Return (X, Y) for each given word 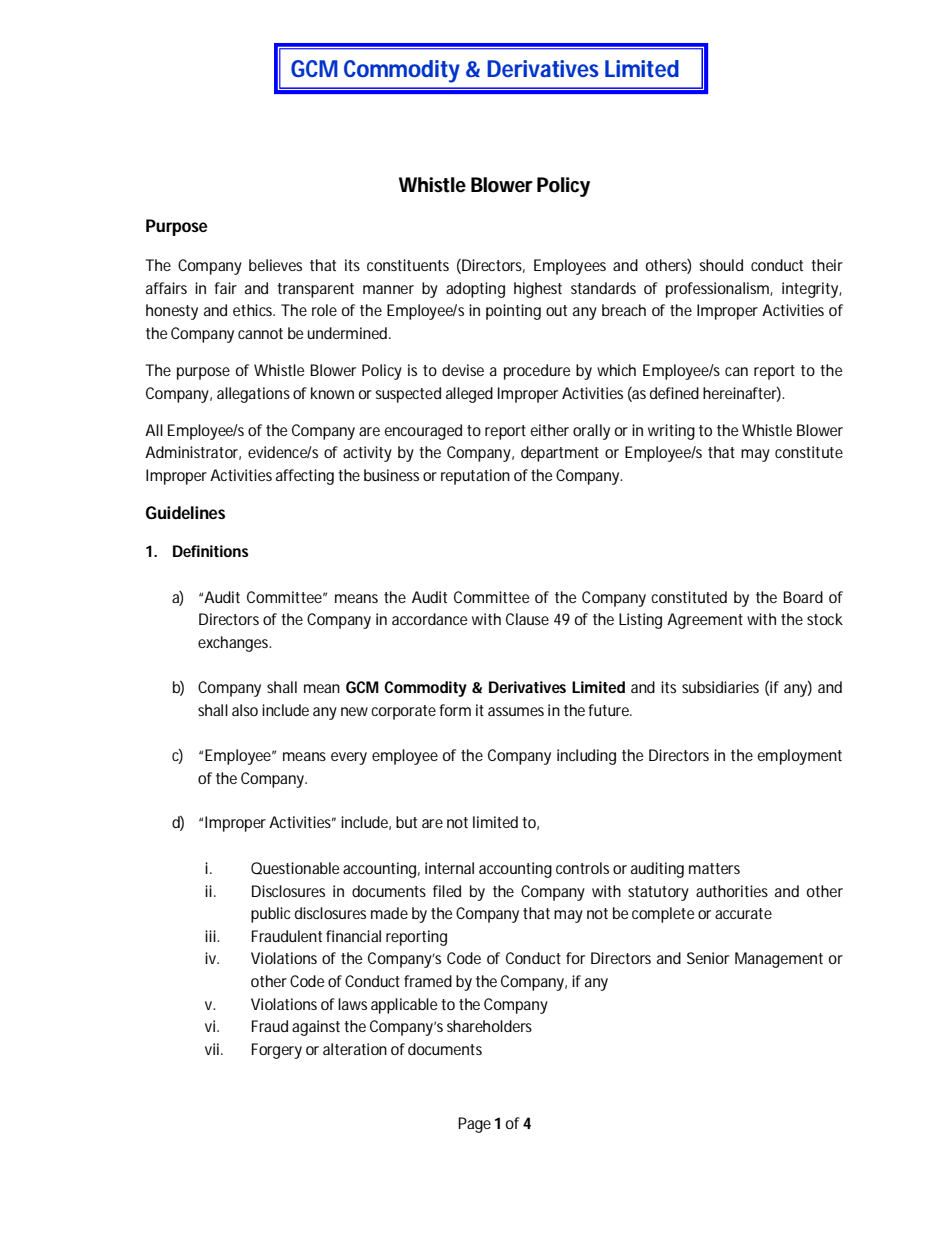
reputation (475, 477)
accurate (743, 913)
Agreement (705, 621)
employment (800, 757)
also (245, 710)
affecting (305, 477)
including (586, 757)
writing (671, 432)
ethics (254, 310)
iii (211, 936)
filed (447, 891)
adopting (475, 290)
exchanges (234, 644)
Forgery (277, 1051)
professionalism (717, 290)
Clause (527, 619)
